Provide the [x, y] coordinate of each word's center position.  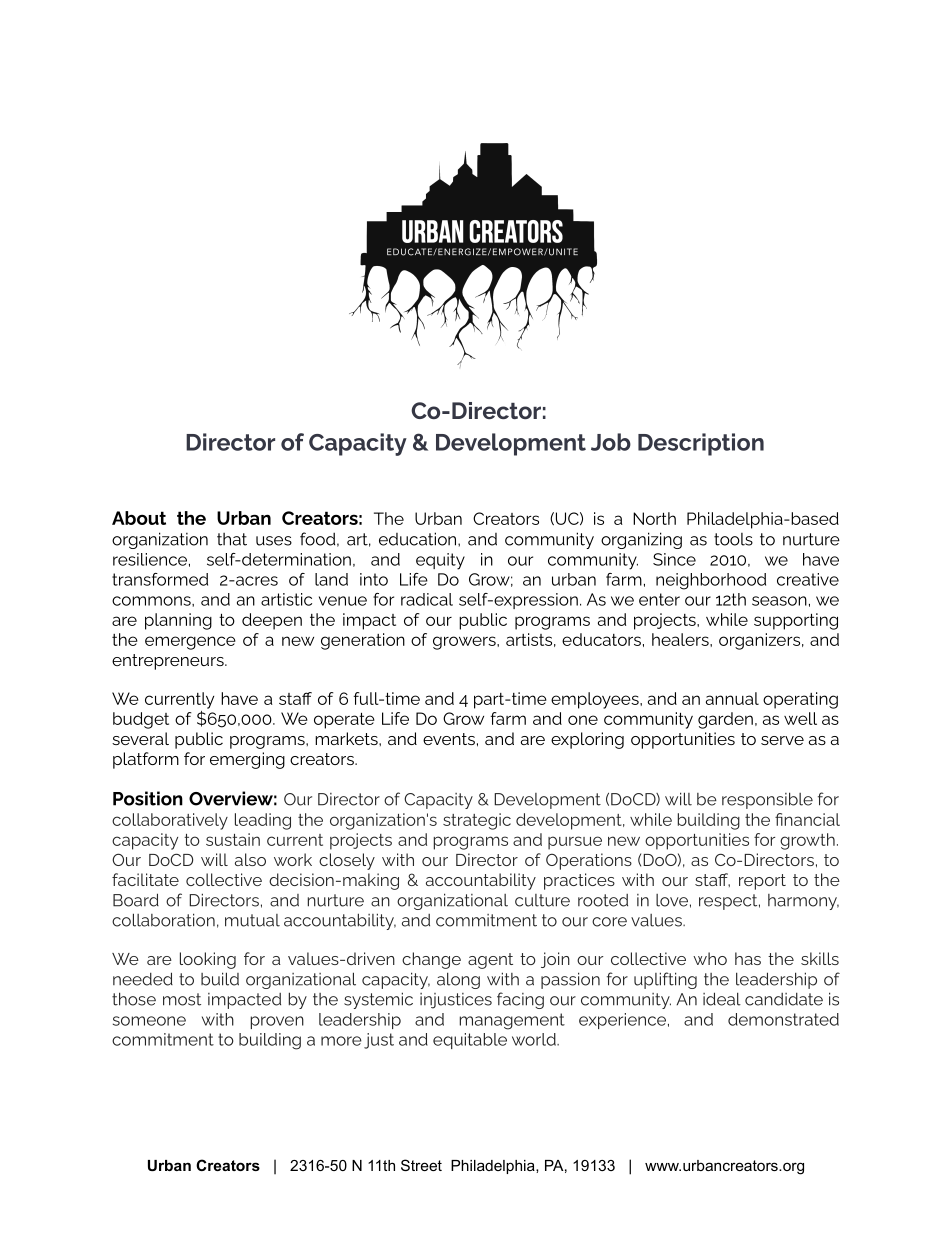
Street [421, 1165]
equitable [470, 1041]
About [139, 518]
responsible [767, 800]
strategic [477, 821]
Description [701, 444]
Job [611, 442]
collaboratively [170, 821]
